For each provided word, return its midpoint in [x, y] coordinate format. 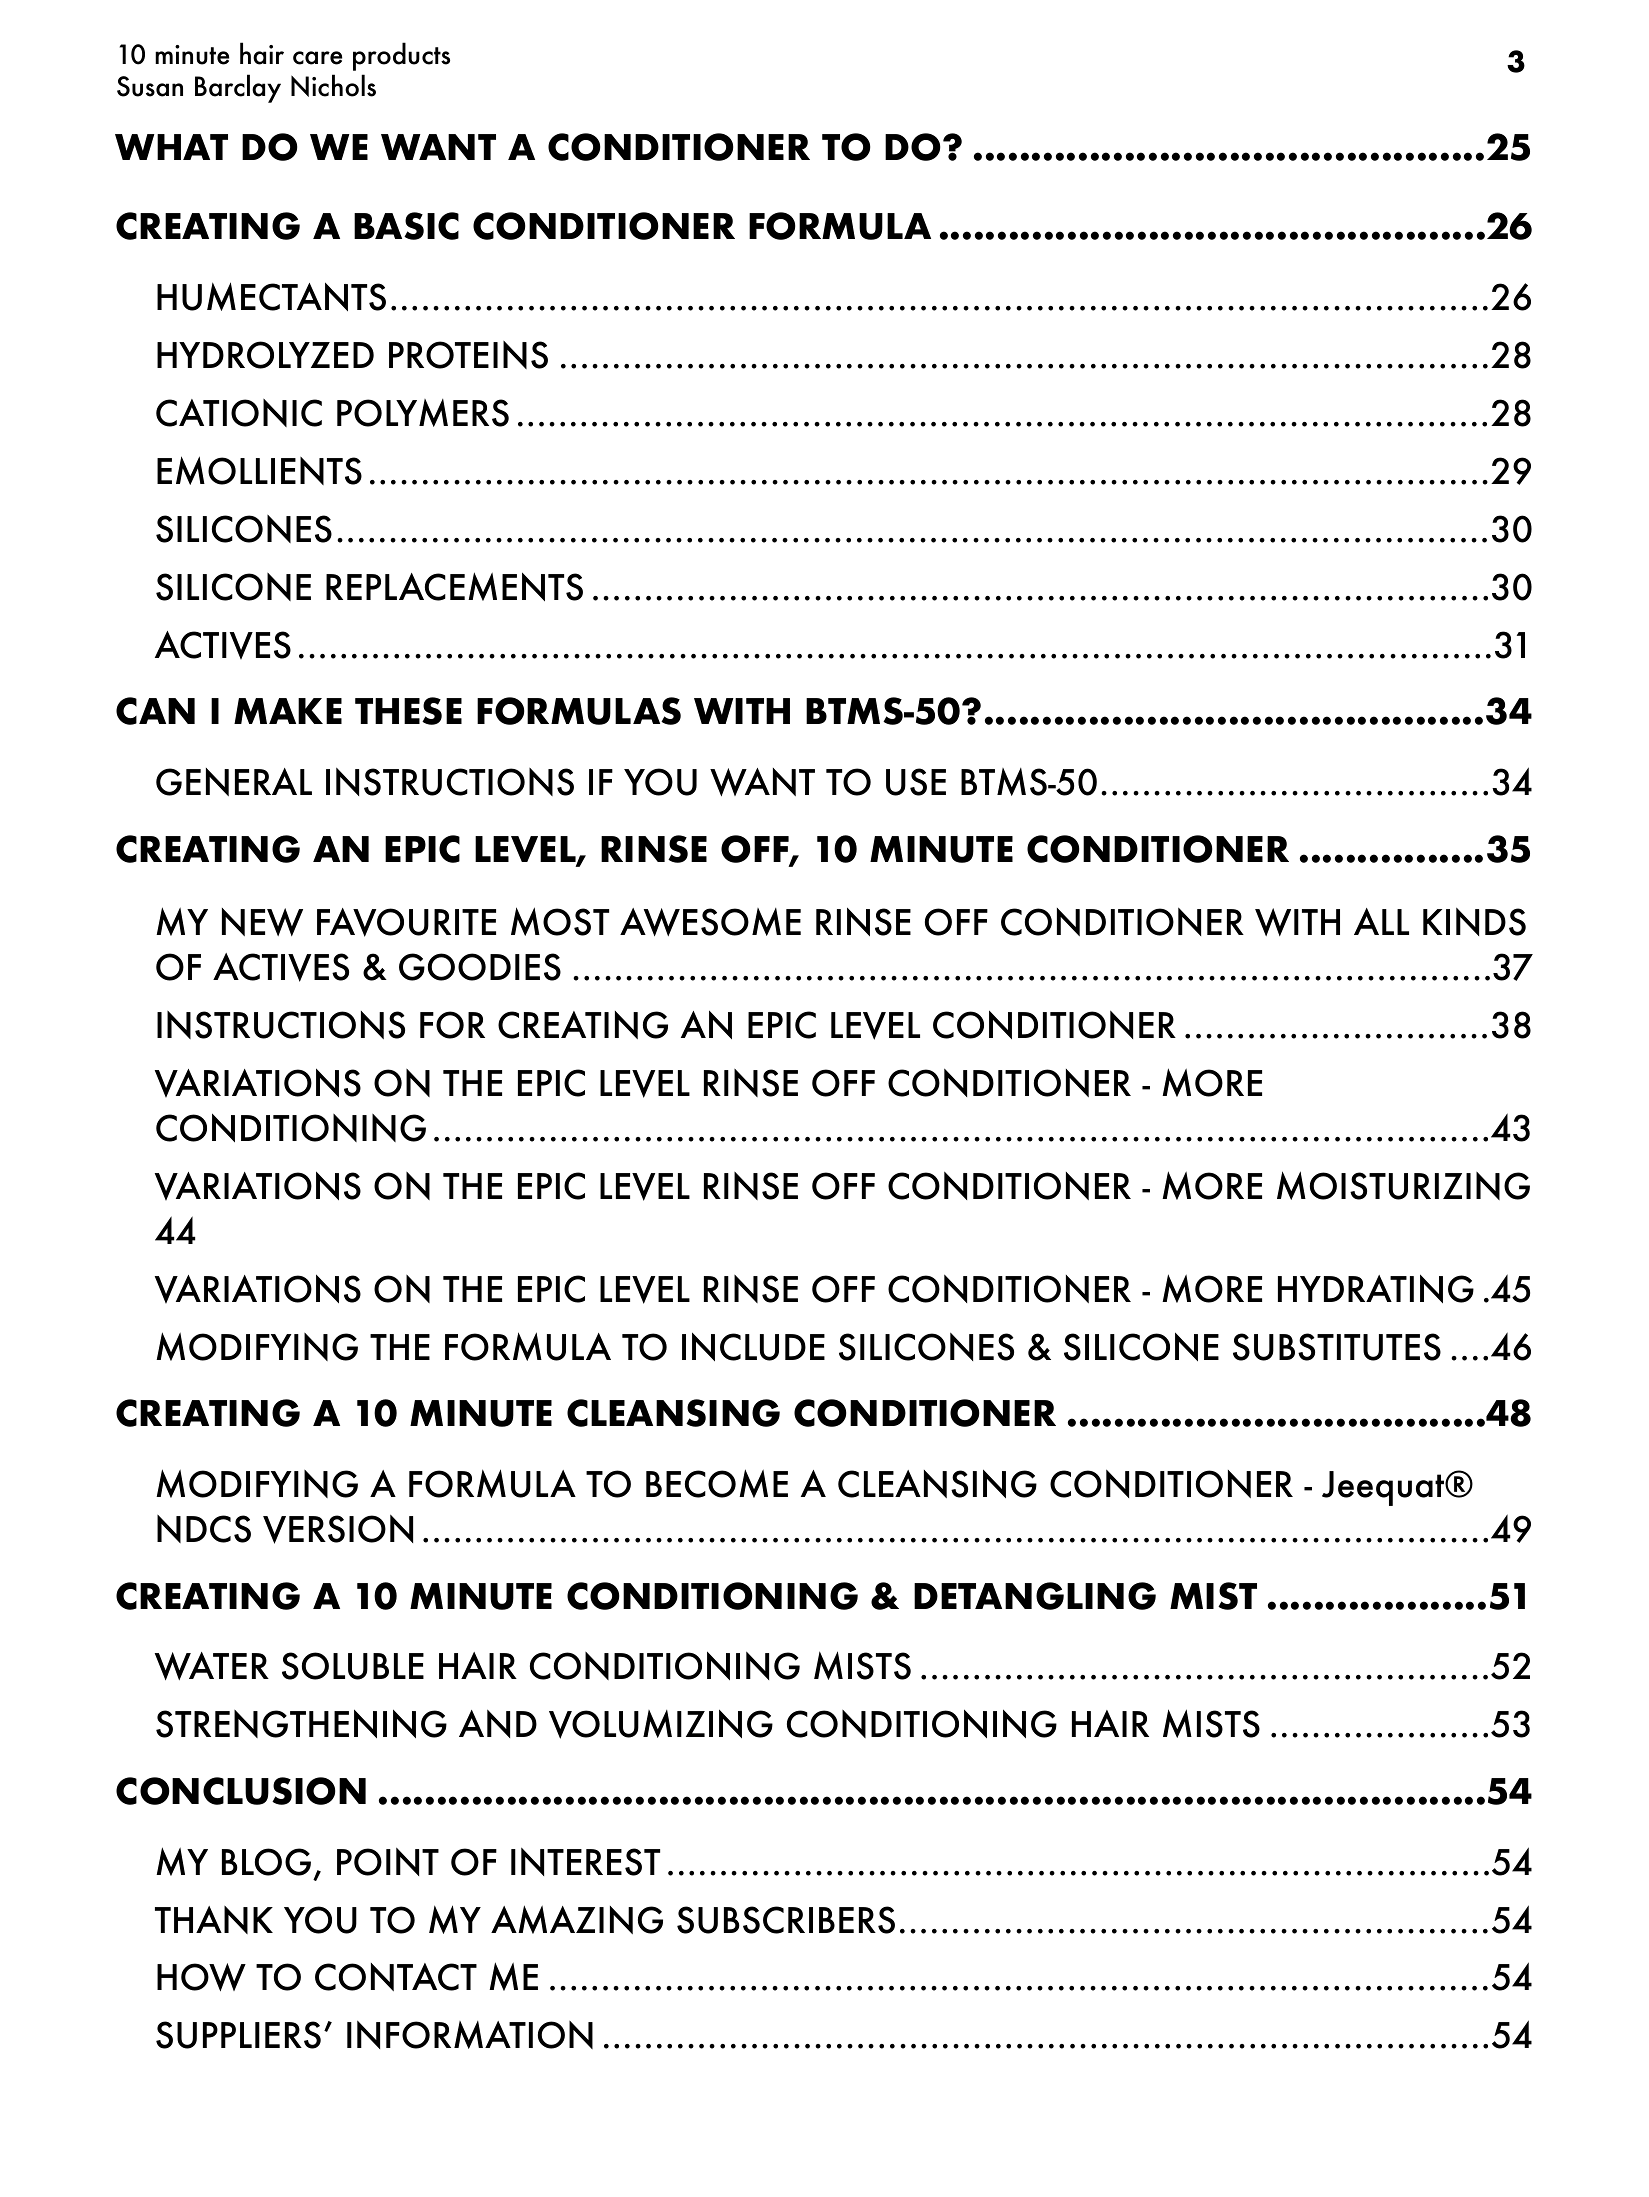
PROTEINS [468, 355]
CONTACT [396, 1977]
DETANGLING [1035, 1596]
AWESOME [710, 922]
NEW [262, 922]
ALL [1381, 921]
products [401, 56]
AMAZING [577, 1919]
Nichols [333, 85]
